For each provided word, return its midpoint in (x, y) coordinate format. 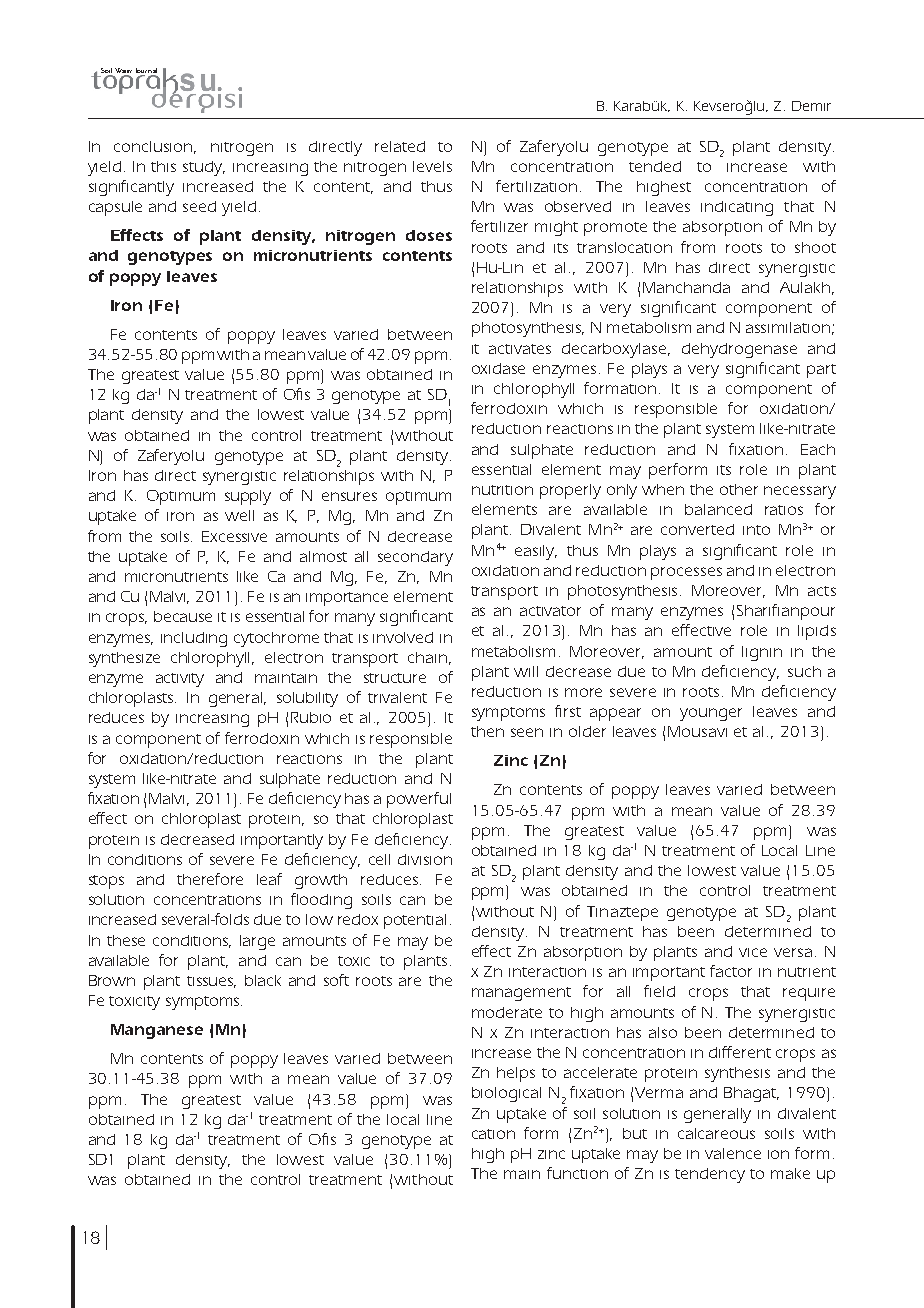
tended (655, 166)
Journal (147, 72)
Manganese (157, 1031)
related (400, 146)
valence (733, 1153)
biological (506, 1094)
